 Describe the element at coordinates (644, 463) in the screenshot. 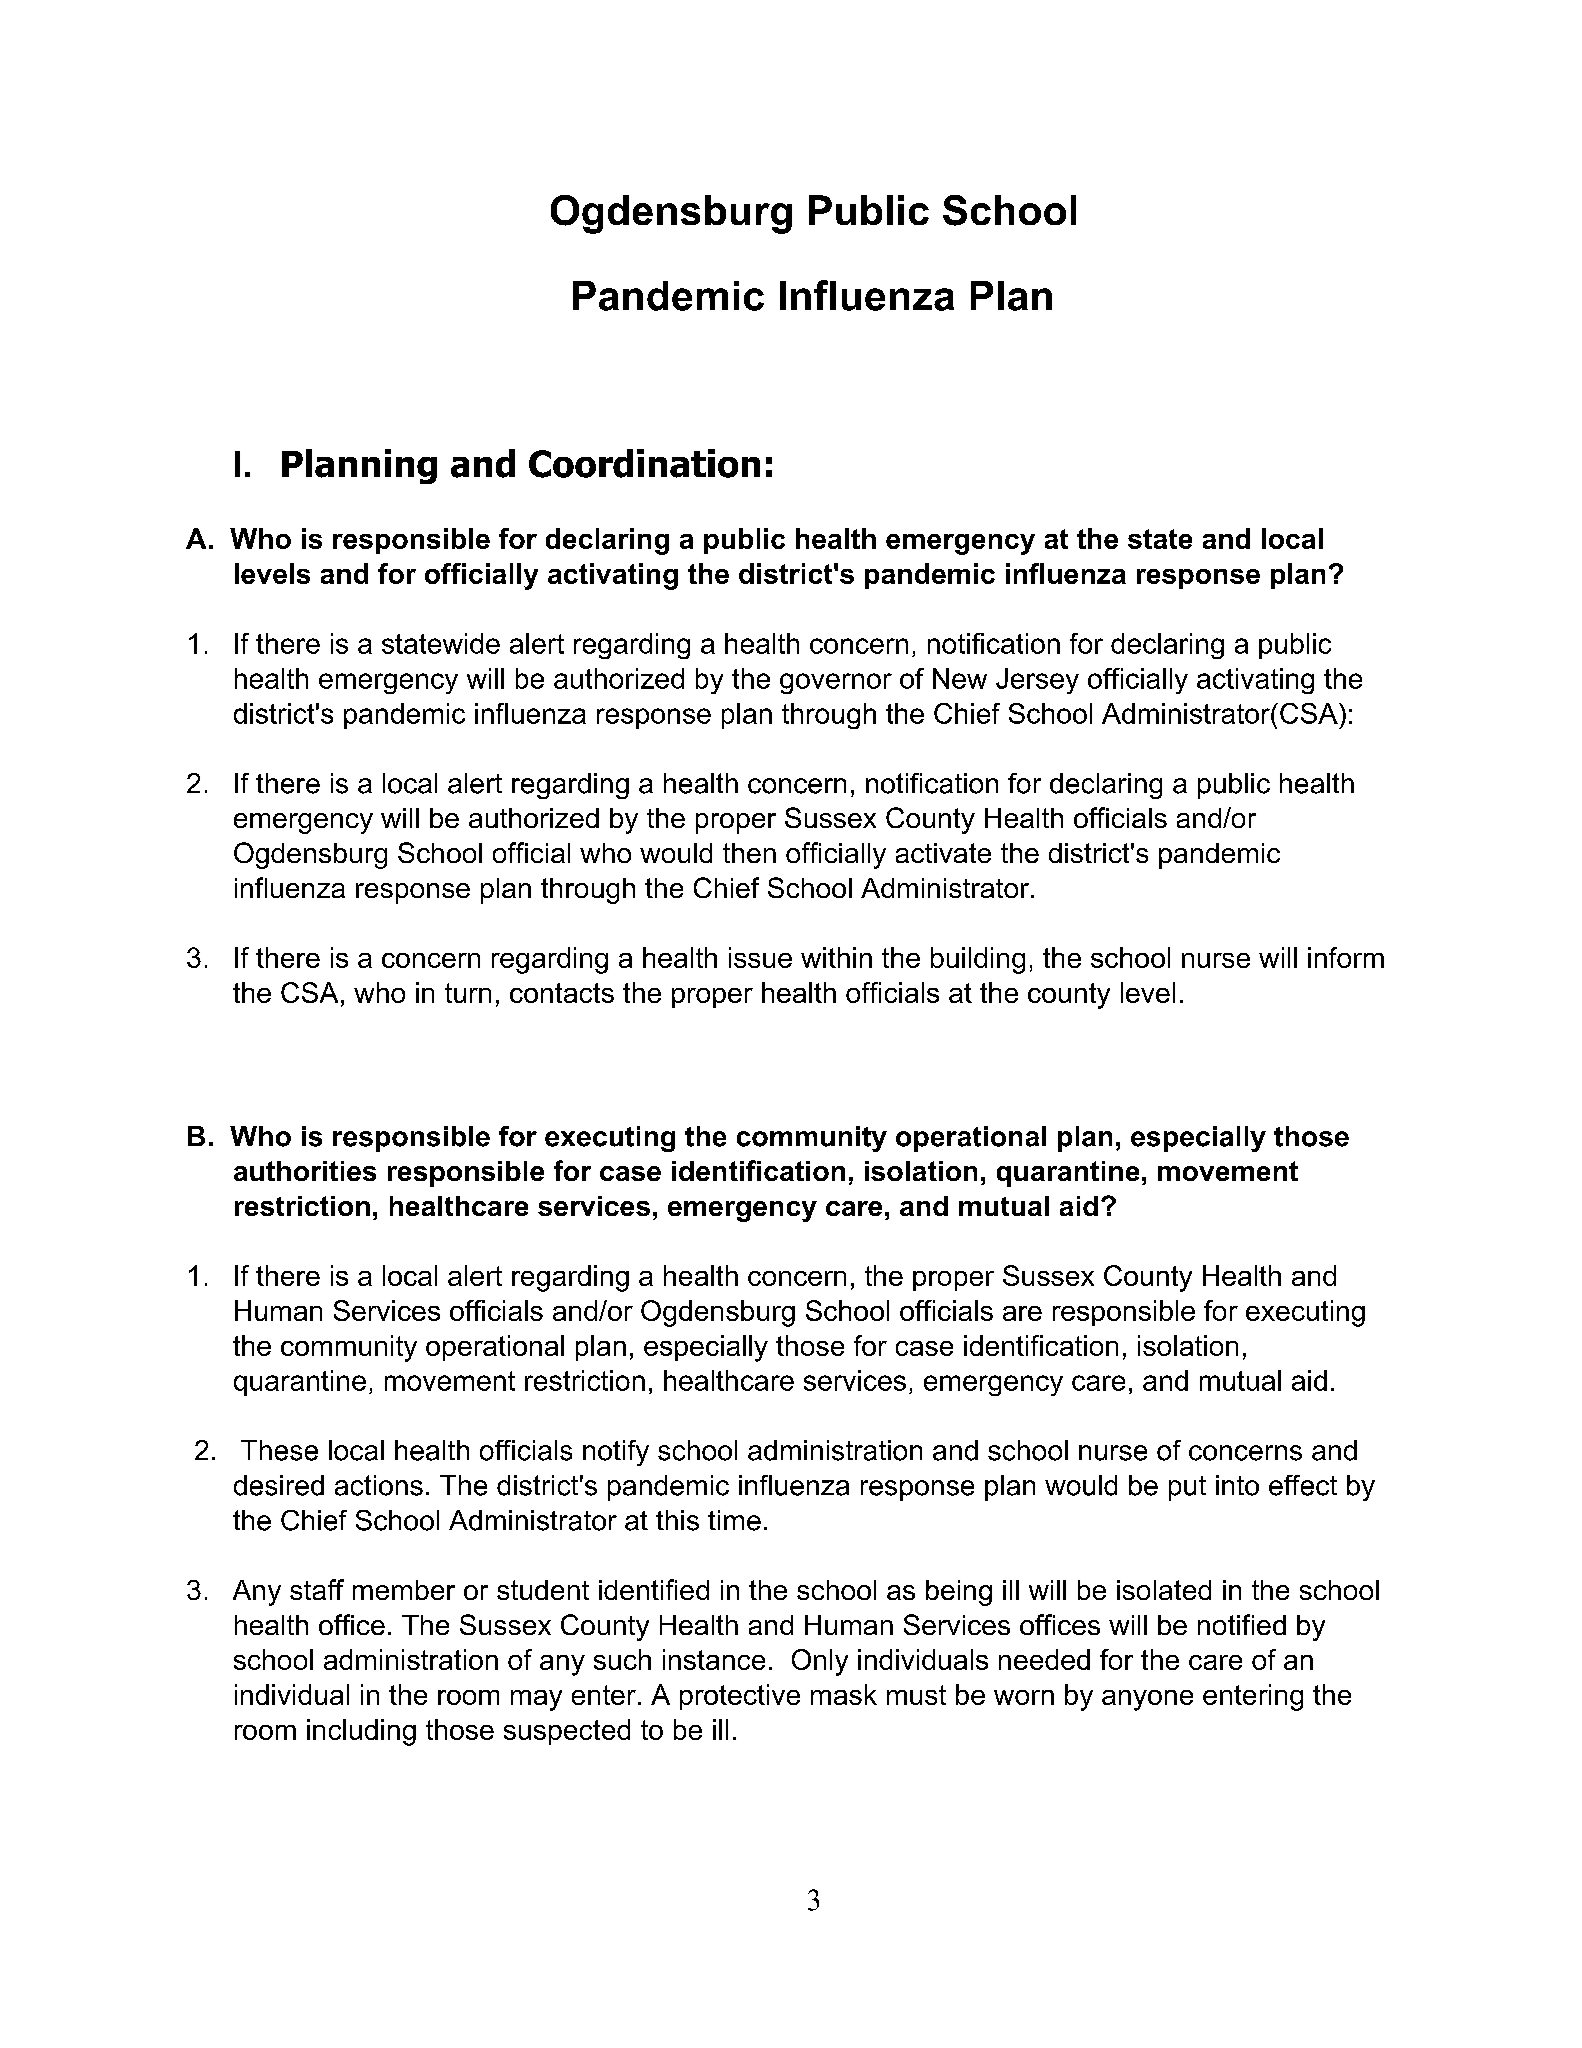

I see `Coordination` at that location.
